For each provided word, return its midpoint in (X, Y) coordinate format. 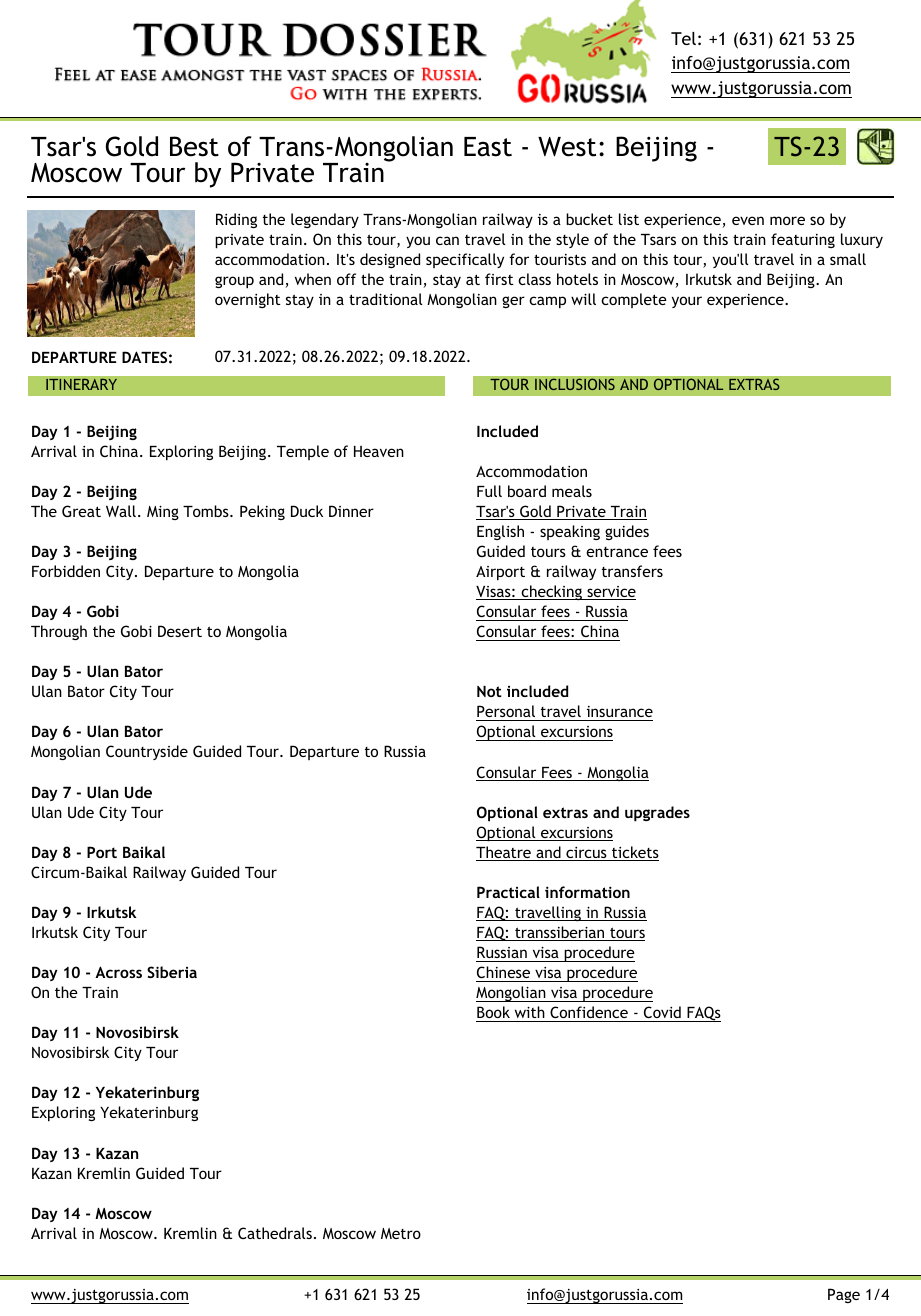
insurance (620, 711)
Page (844, 1295)
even (748, 220)
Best (194, 146)
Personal (506, 711)
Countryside (147, 752)
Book (493, 1012)
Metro (401, 1233)
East (488, 147)
